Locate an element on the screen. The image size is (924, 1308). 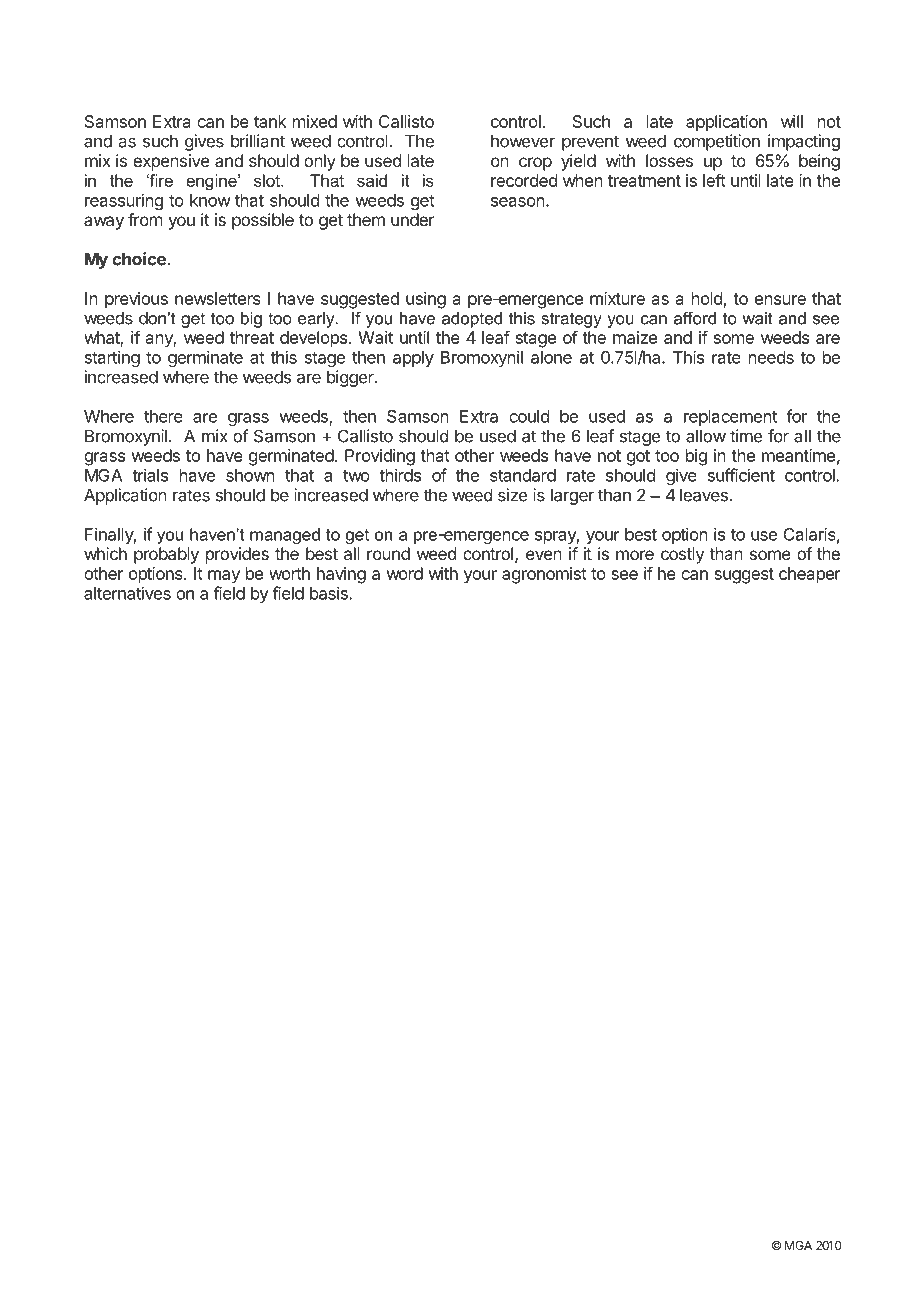
trials is located at coordinates (150, 475).
